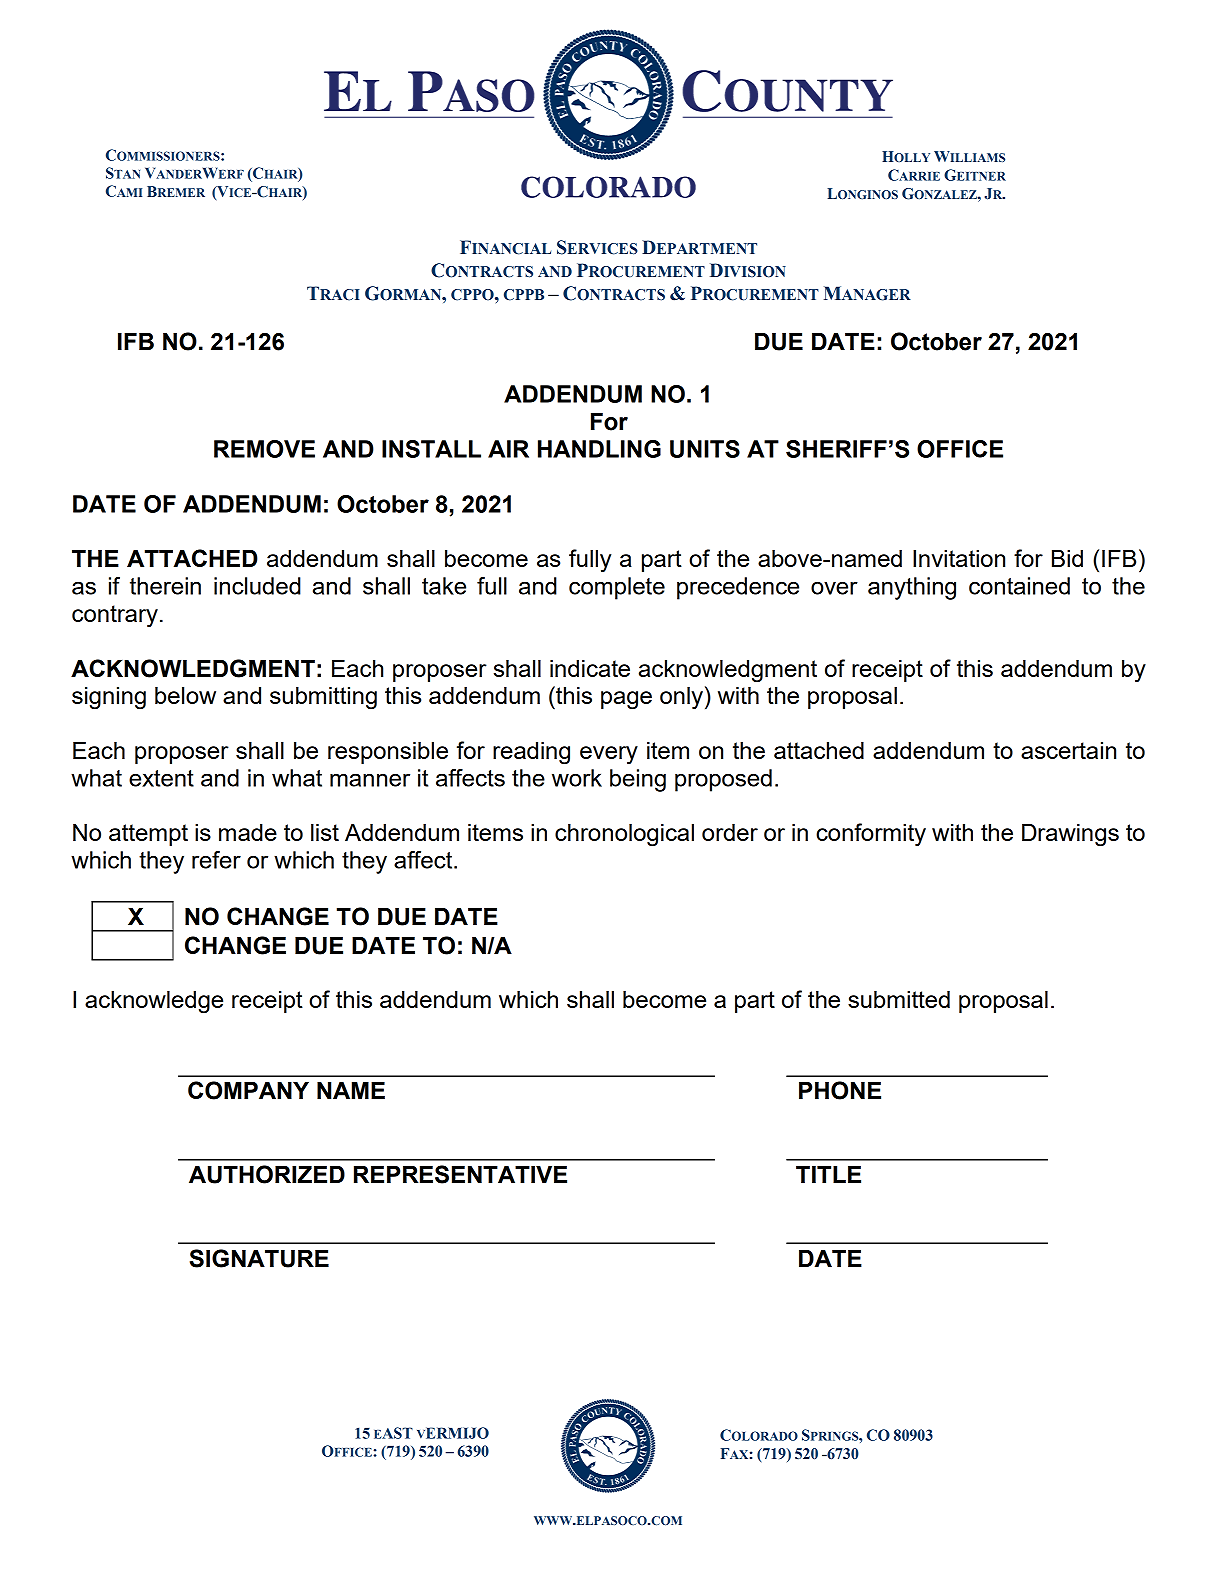  Describe the element at coordinates (259, 1258) in the image. I see `SIGNATURE` at that location.
